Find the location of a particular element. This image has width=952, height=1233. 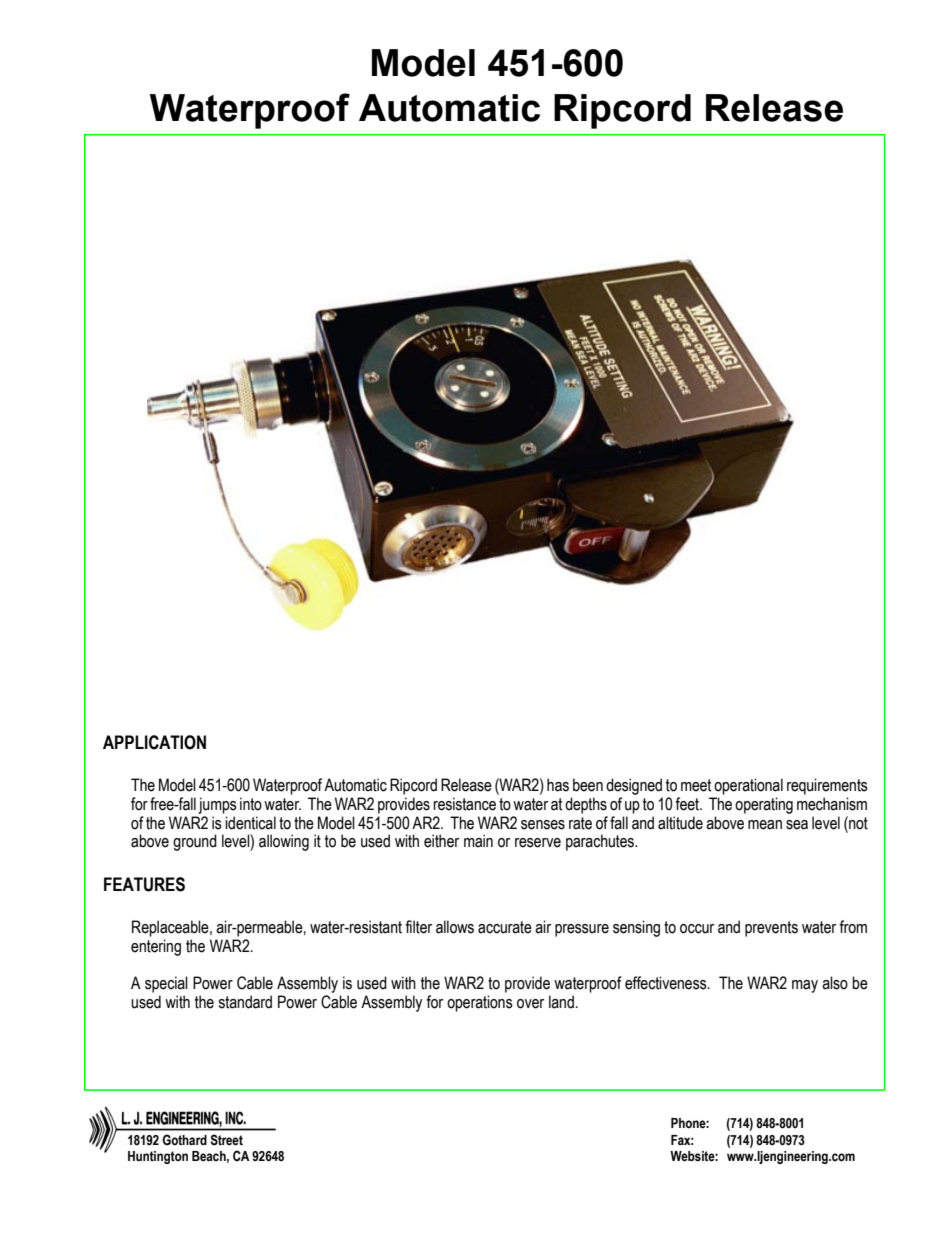

APPLICATION is located at coordinates (154, 742).
